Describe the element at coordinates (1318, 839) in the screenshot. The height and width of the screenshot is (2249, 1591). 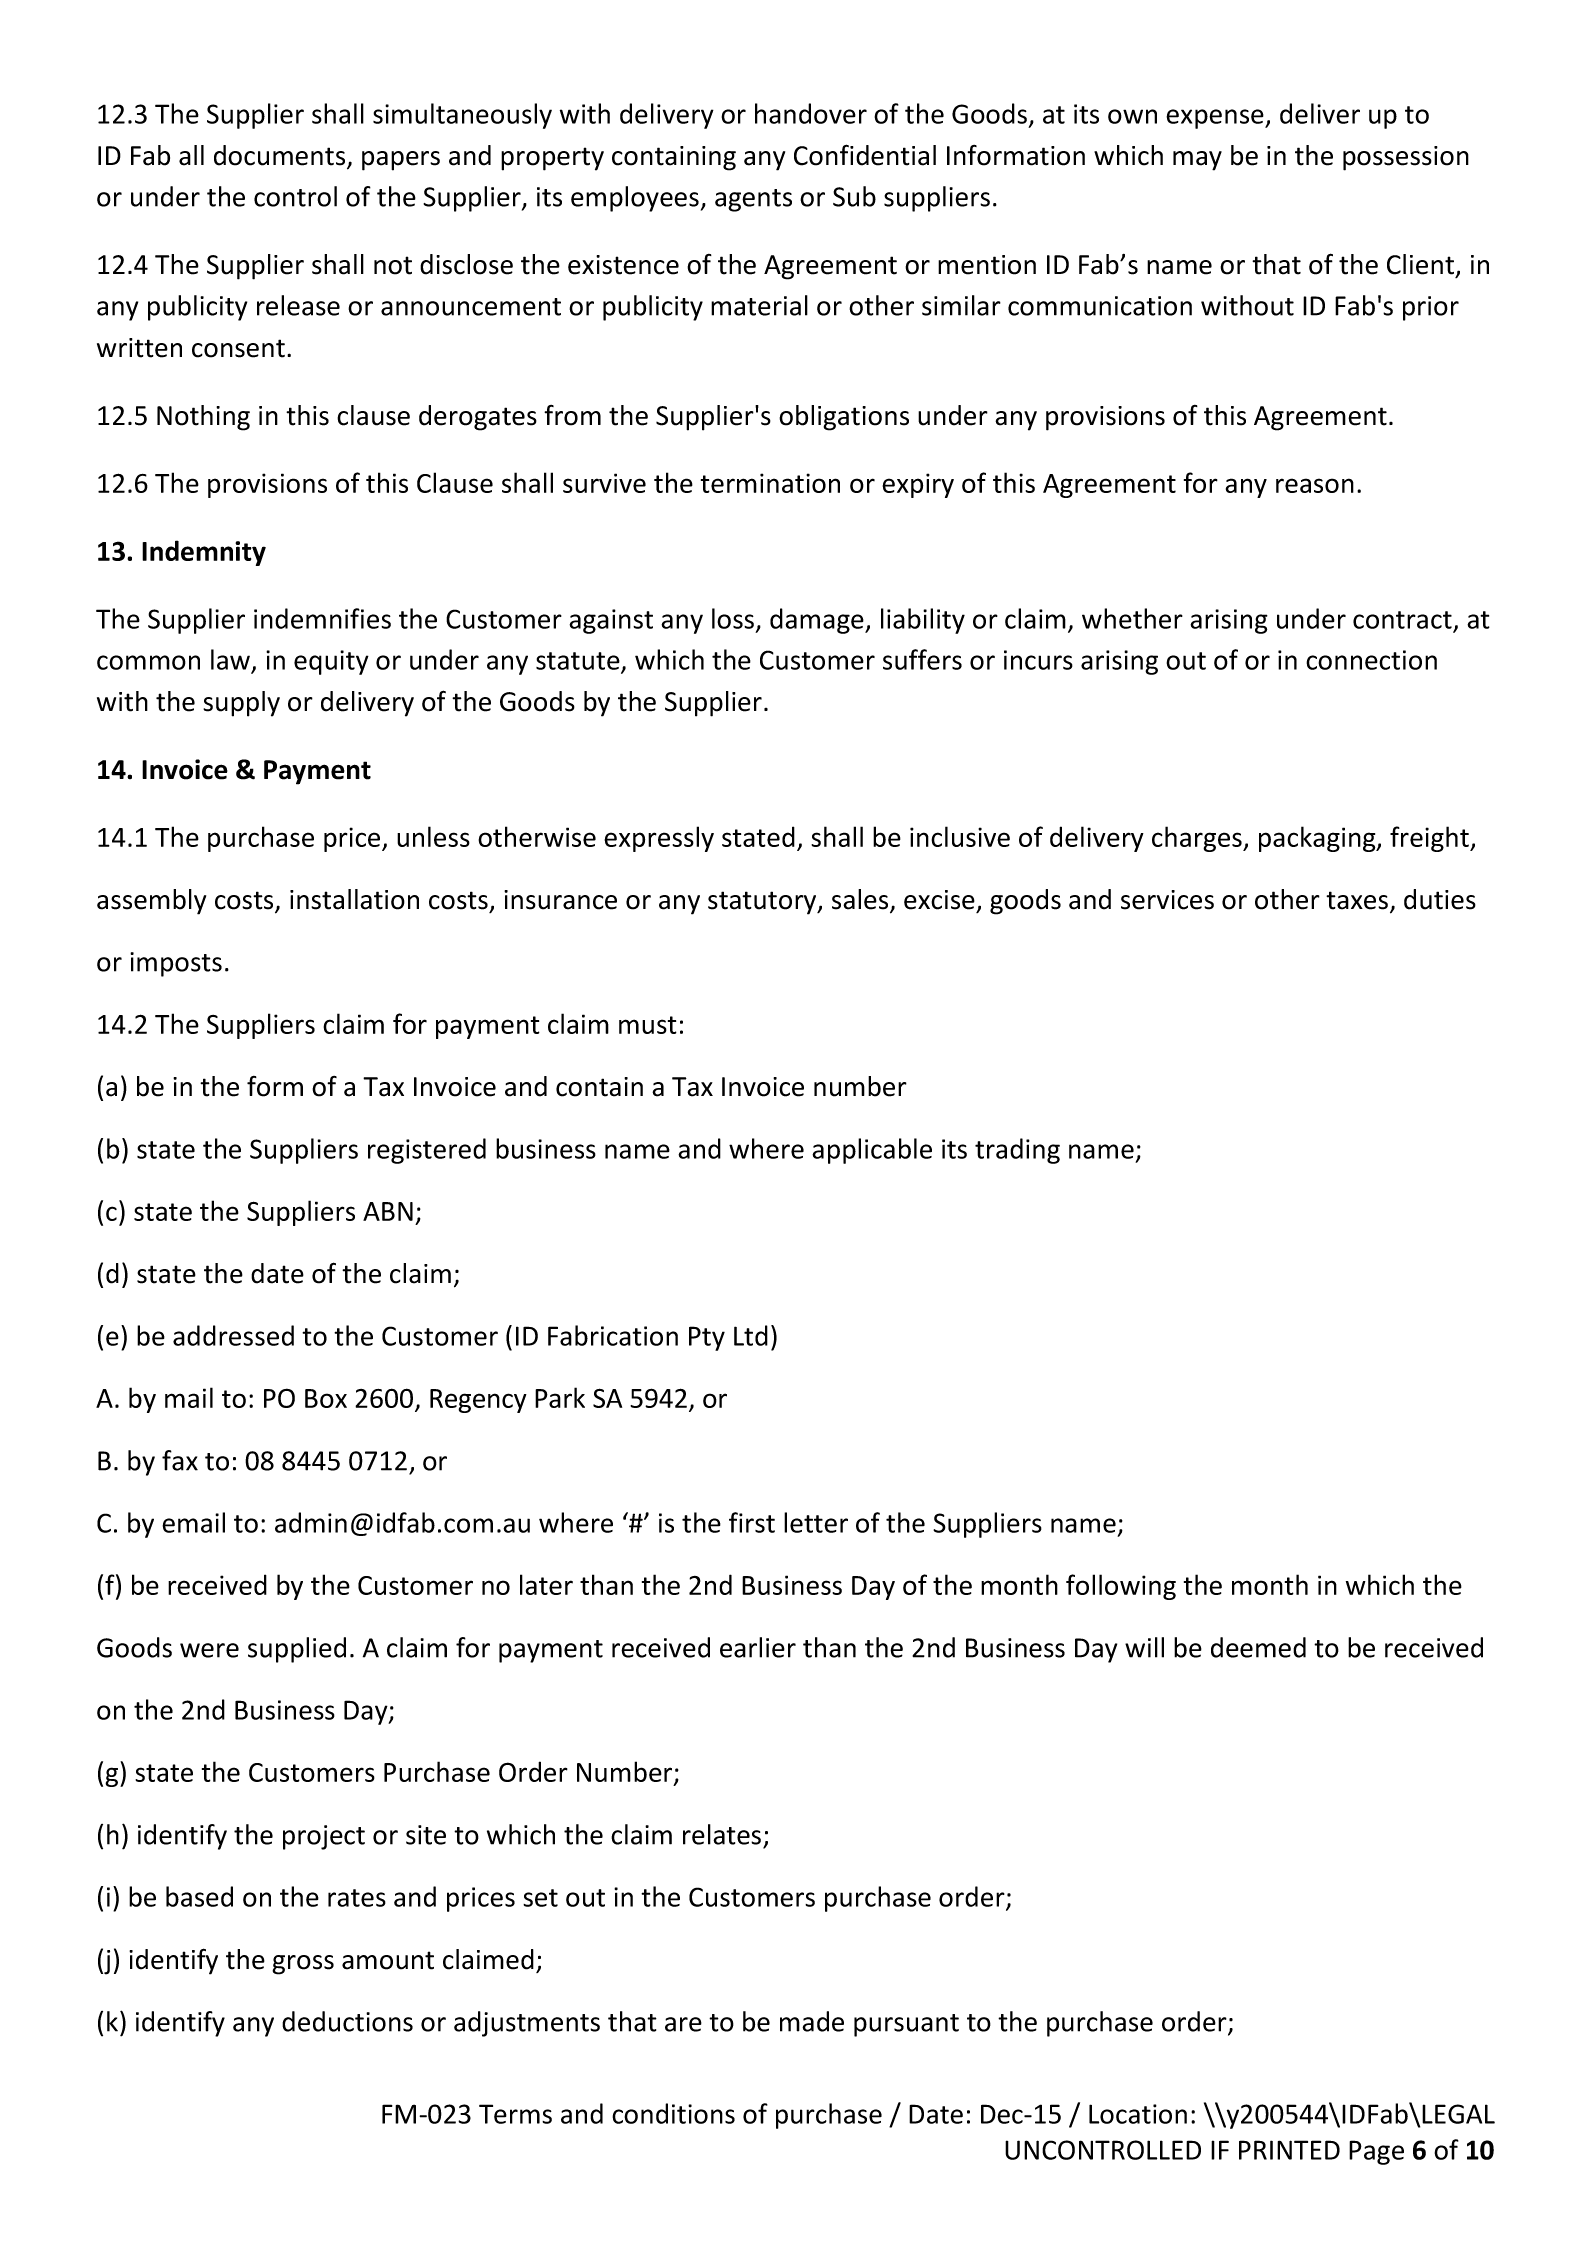
I see `packaging` at that location.
